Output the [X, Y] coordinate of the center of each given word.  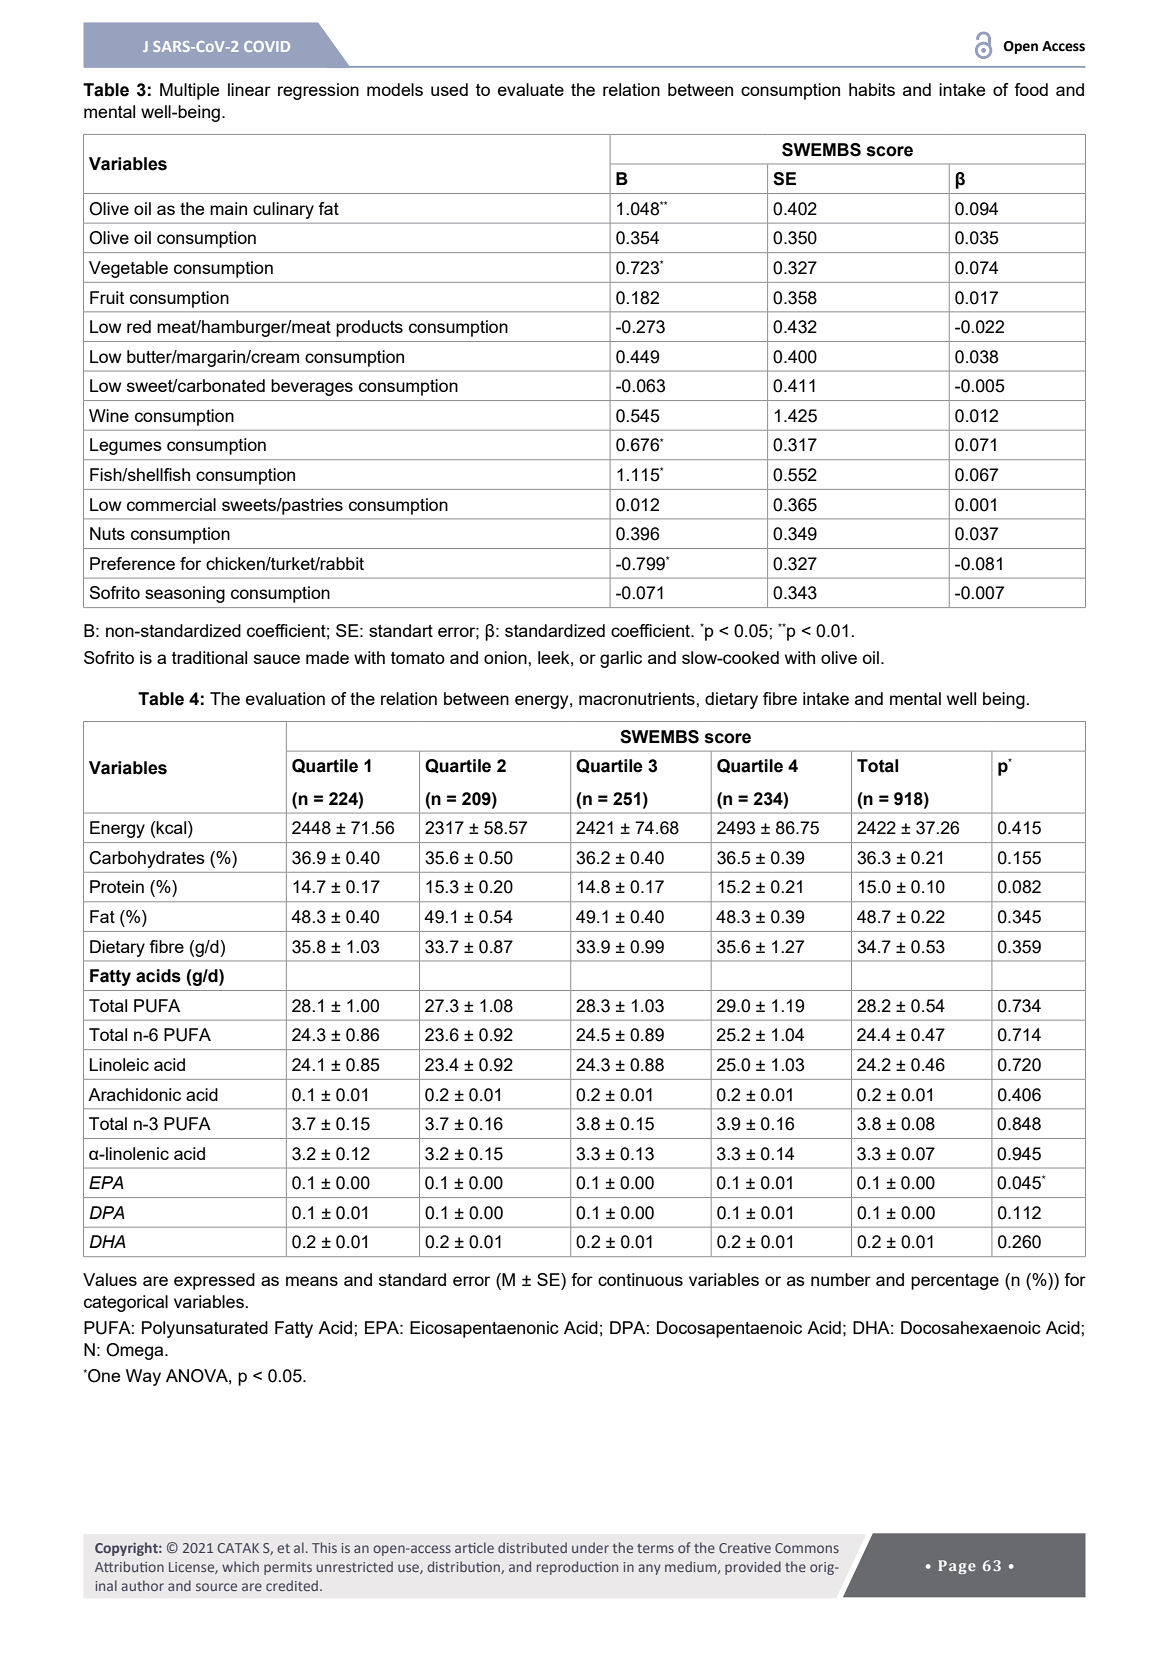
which [240, 1566]
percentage [955, 1282]
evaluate [531, 89]
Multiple [189, 91]
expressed [214, 1281]
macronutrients [638, 698]
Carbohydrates [147, 859]
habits [872, 89]
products [369, 328]
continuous [640, 1279]
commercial [171, 504]
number [841, 1279]
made [327, 657]
